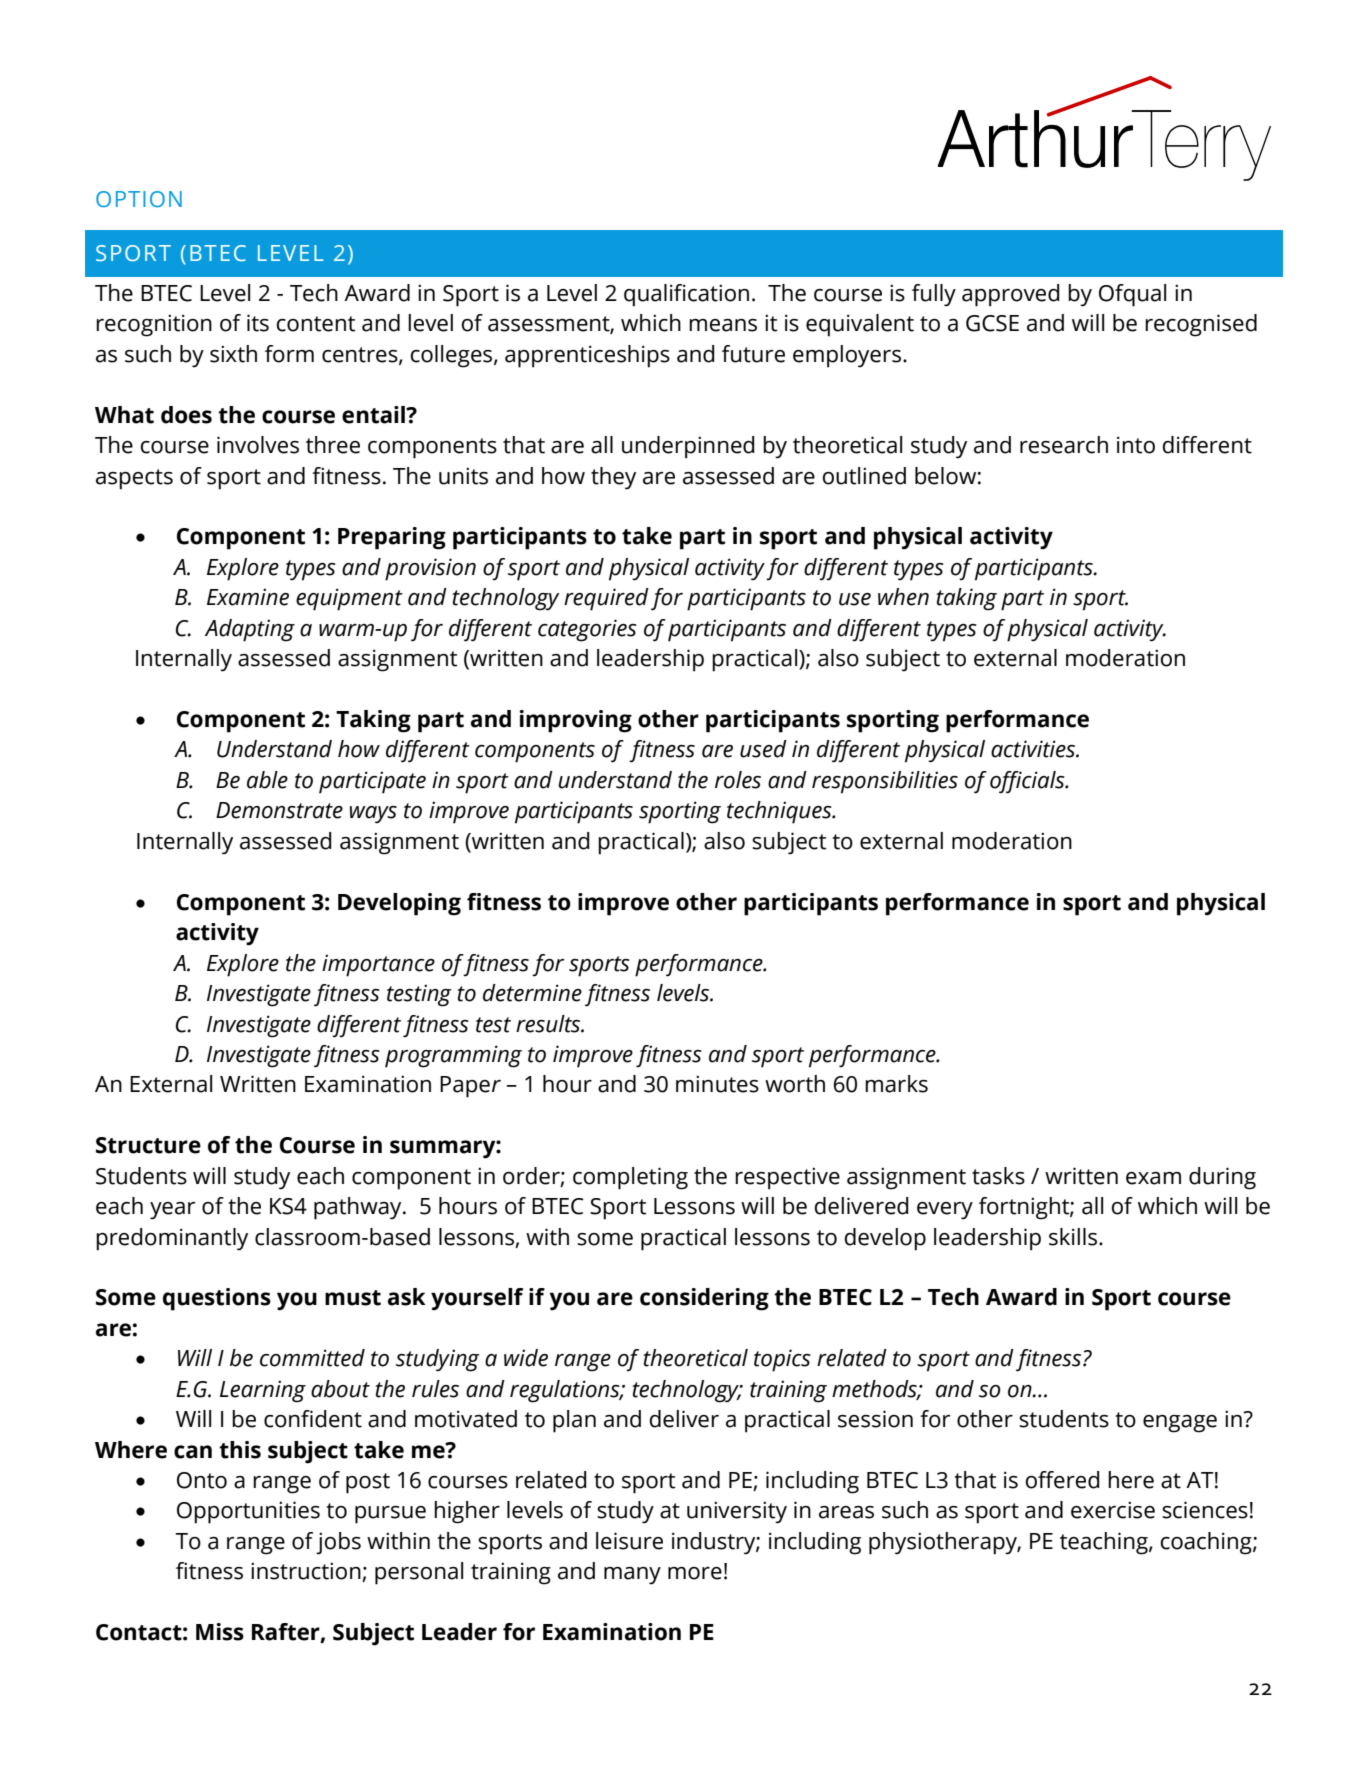  What do you see at coordinates (1064, 445) in the document?
I see `research` at bounding box center [1064, 445].
